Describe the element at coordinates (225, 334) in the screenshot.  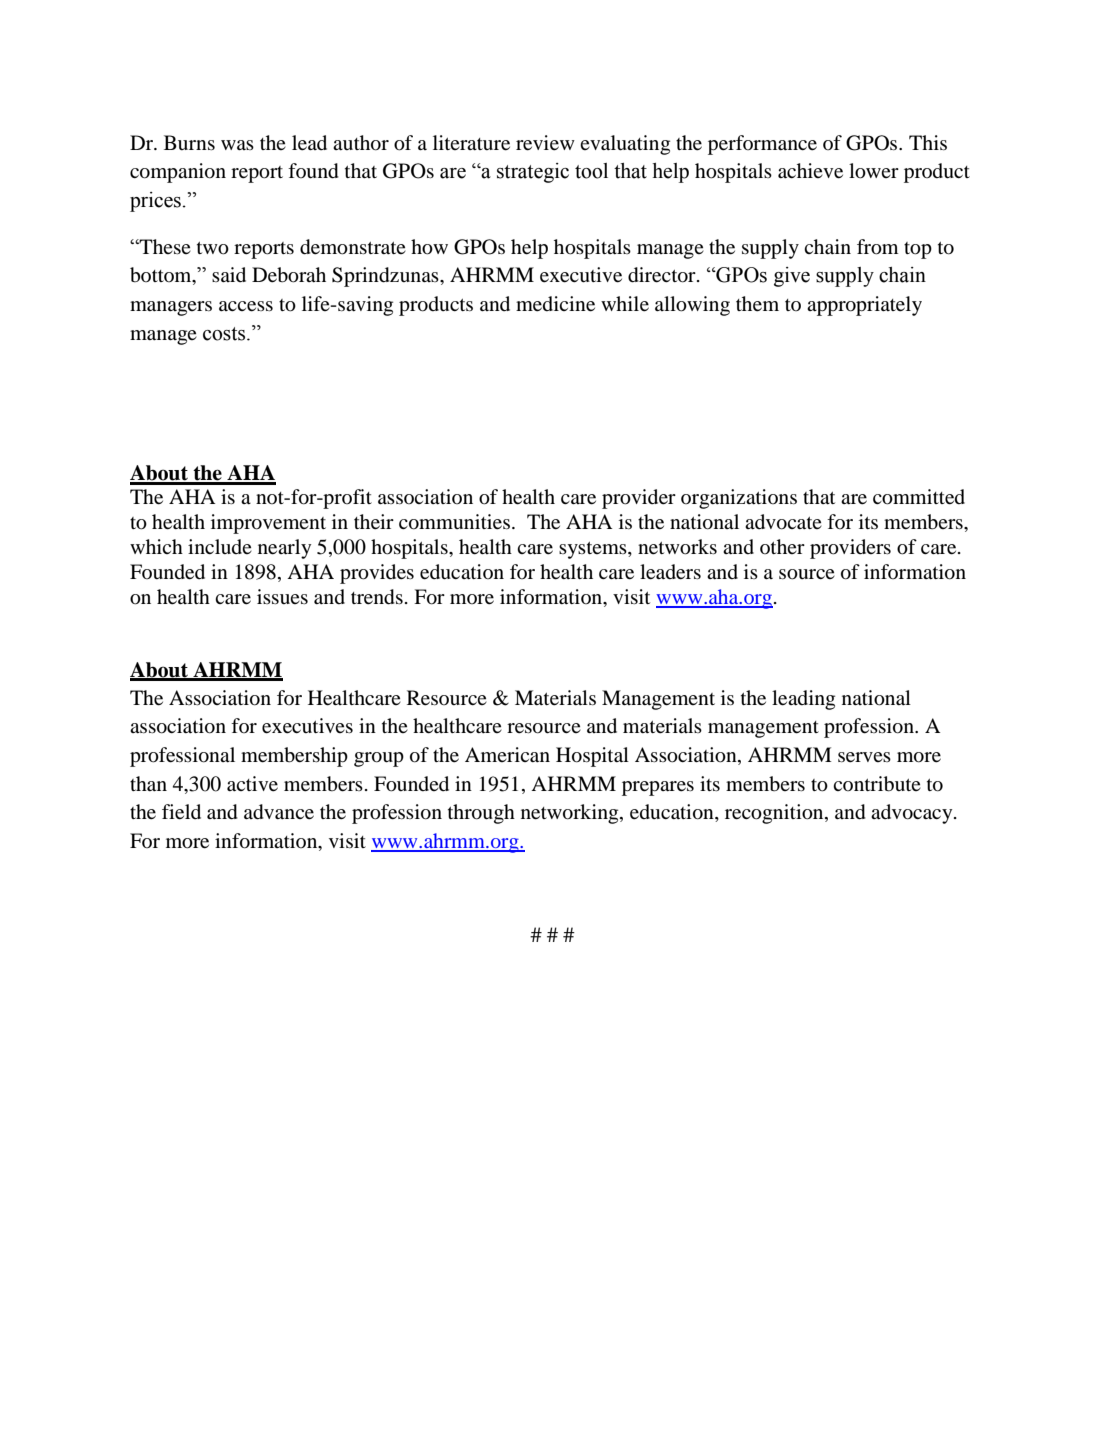
I see `costs` at that location.
